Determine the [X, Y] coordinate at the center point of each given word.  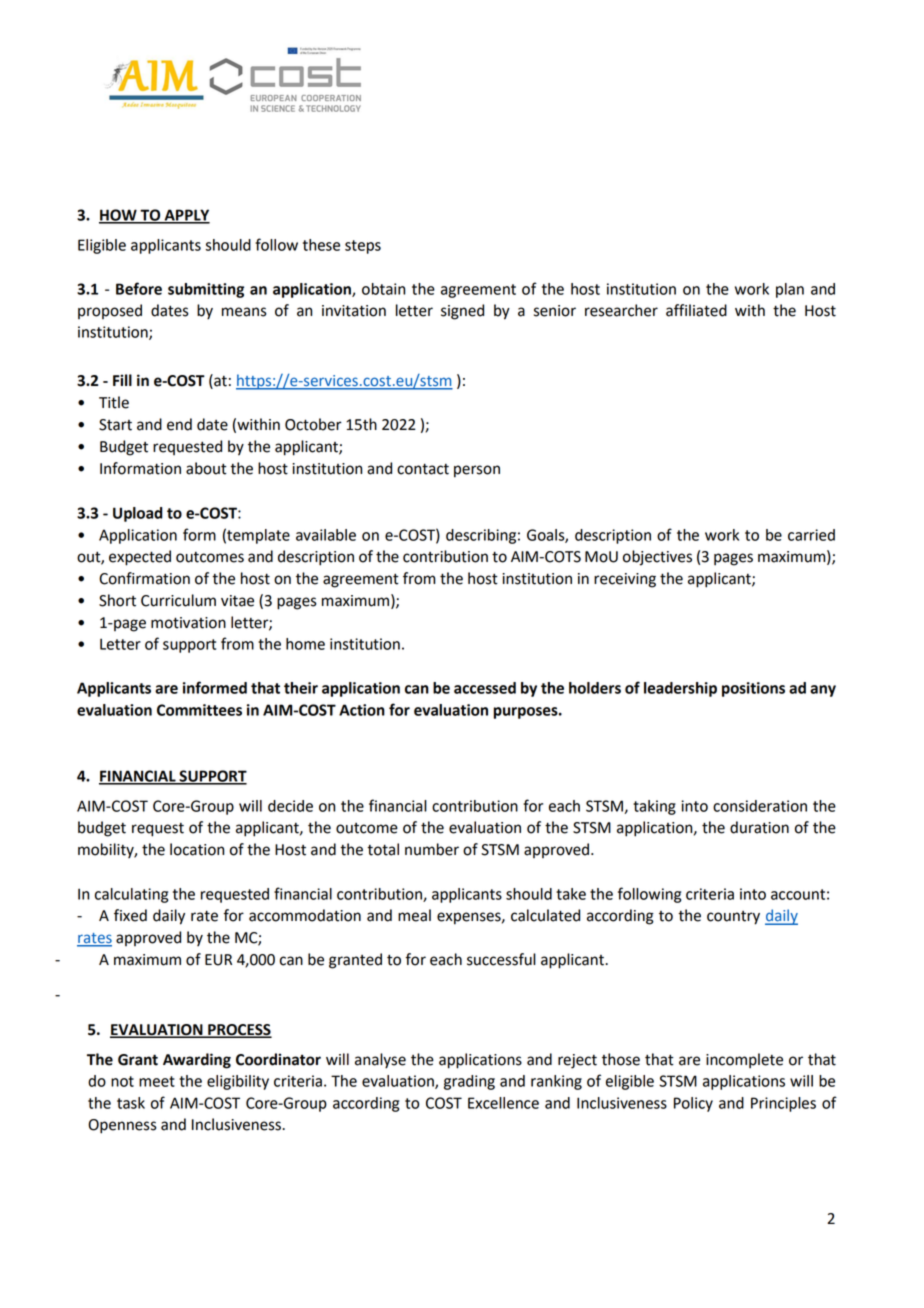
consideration [760, 806]
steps [363, 247]
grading [469, 1082]
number [432, 849]
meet [157, 1081]
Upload [138, 514]
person [477, 471]
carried [811, 535]
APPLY [186, 216]
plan [790, 290]
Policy [693, 1104]
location [197, 849]
